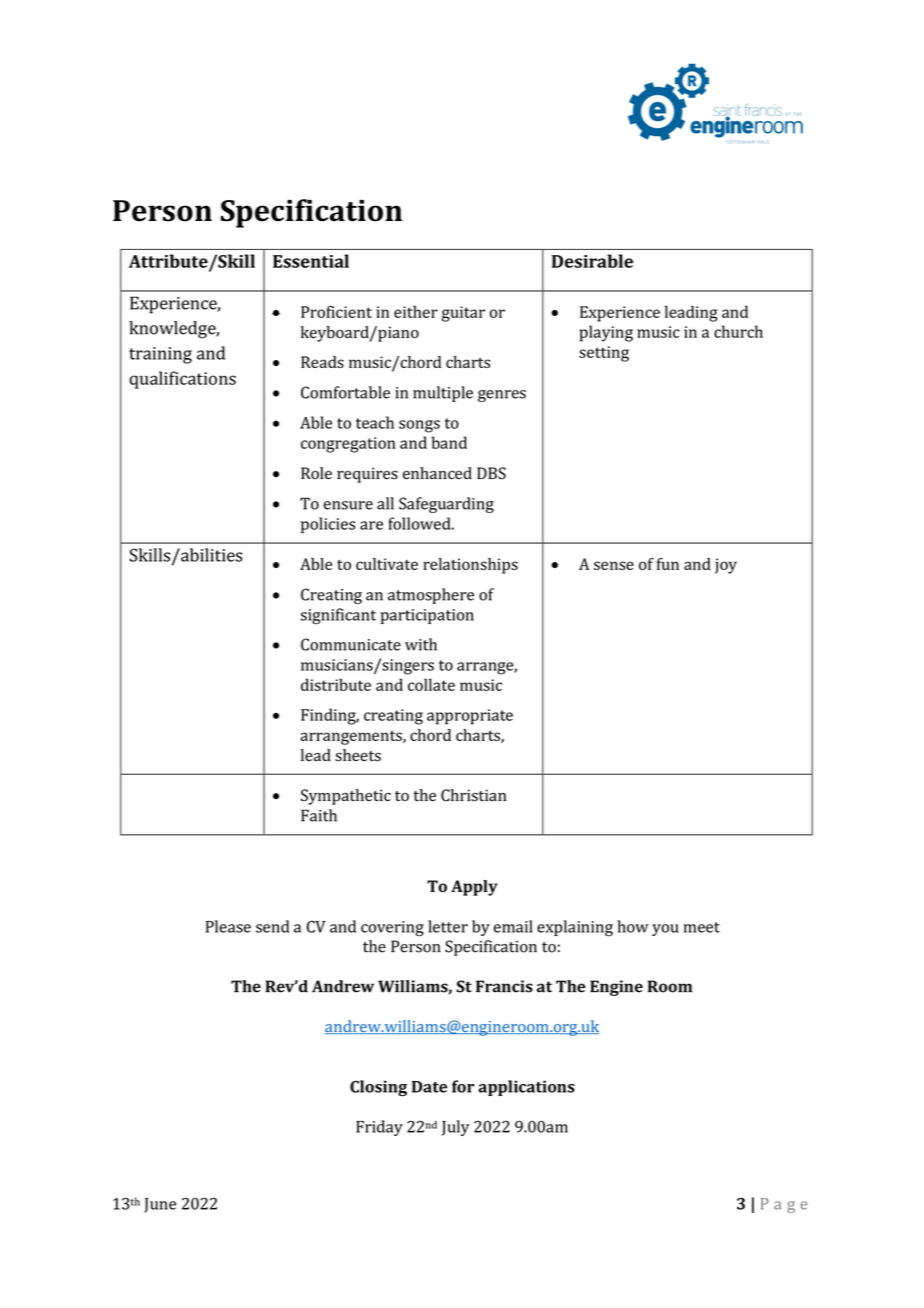  What do you see at coordinates (473, 795) in the document?
I see `Christian` at bounding box center [473, 795].
